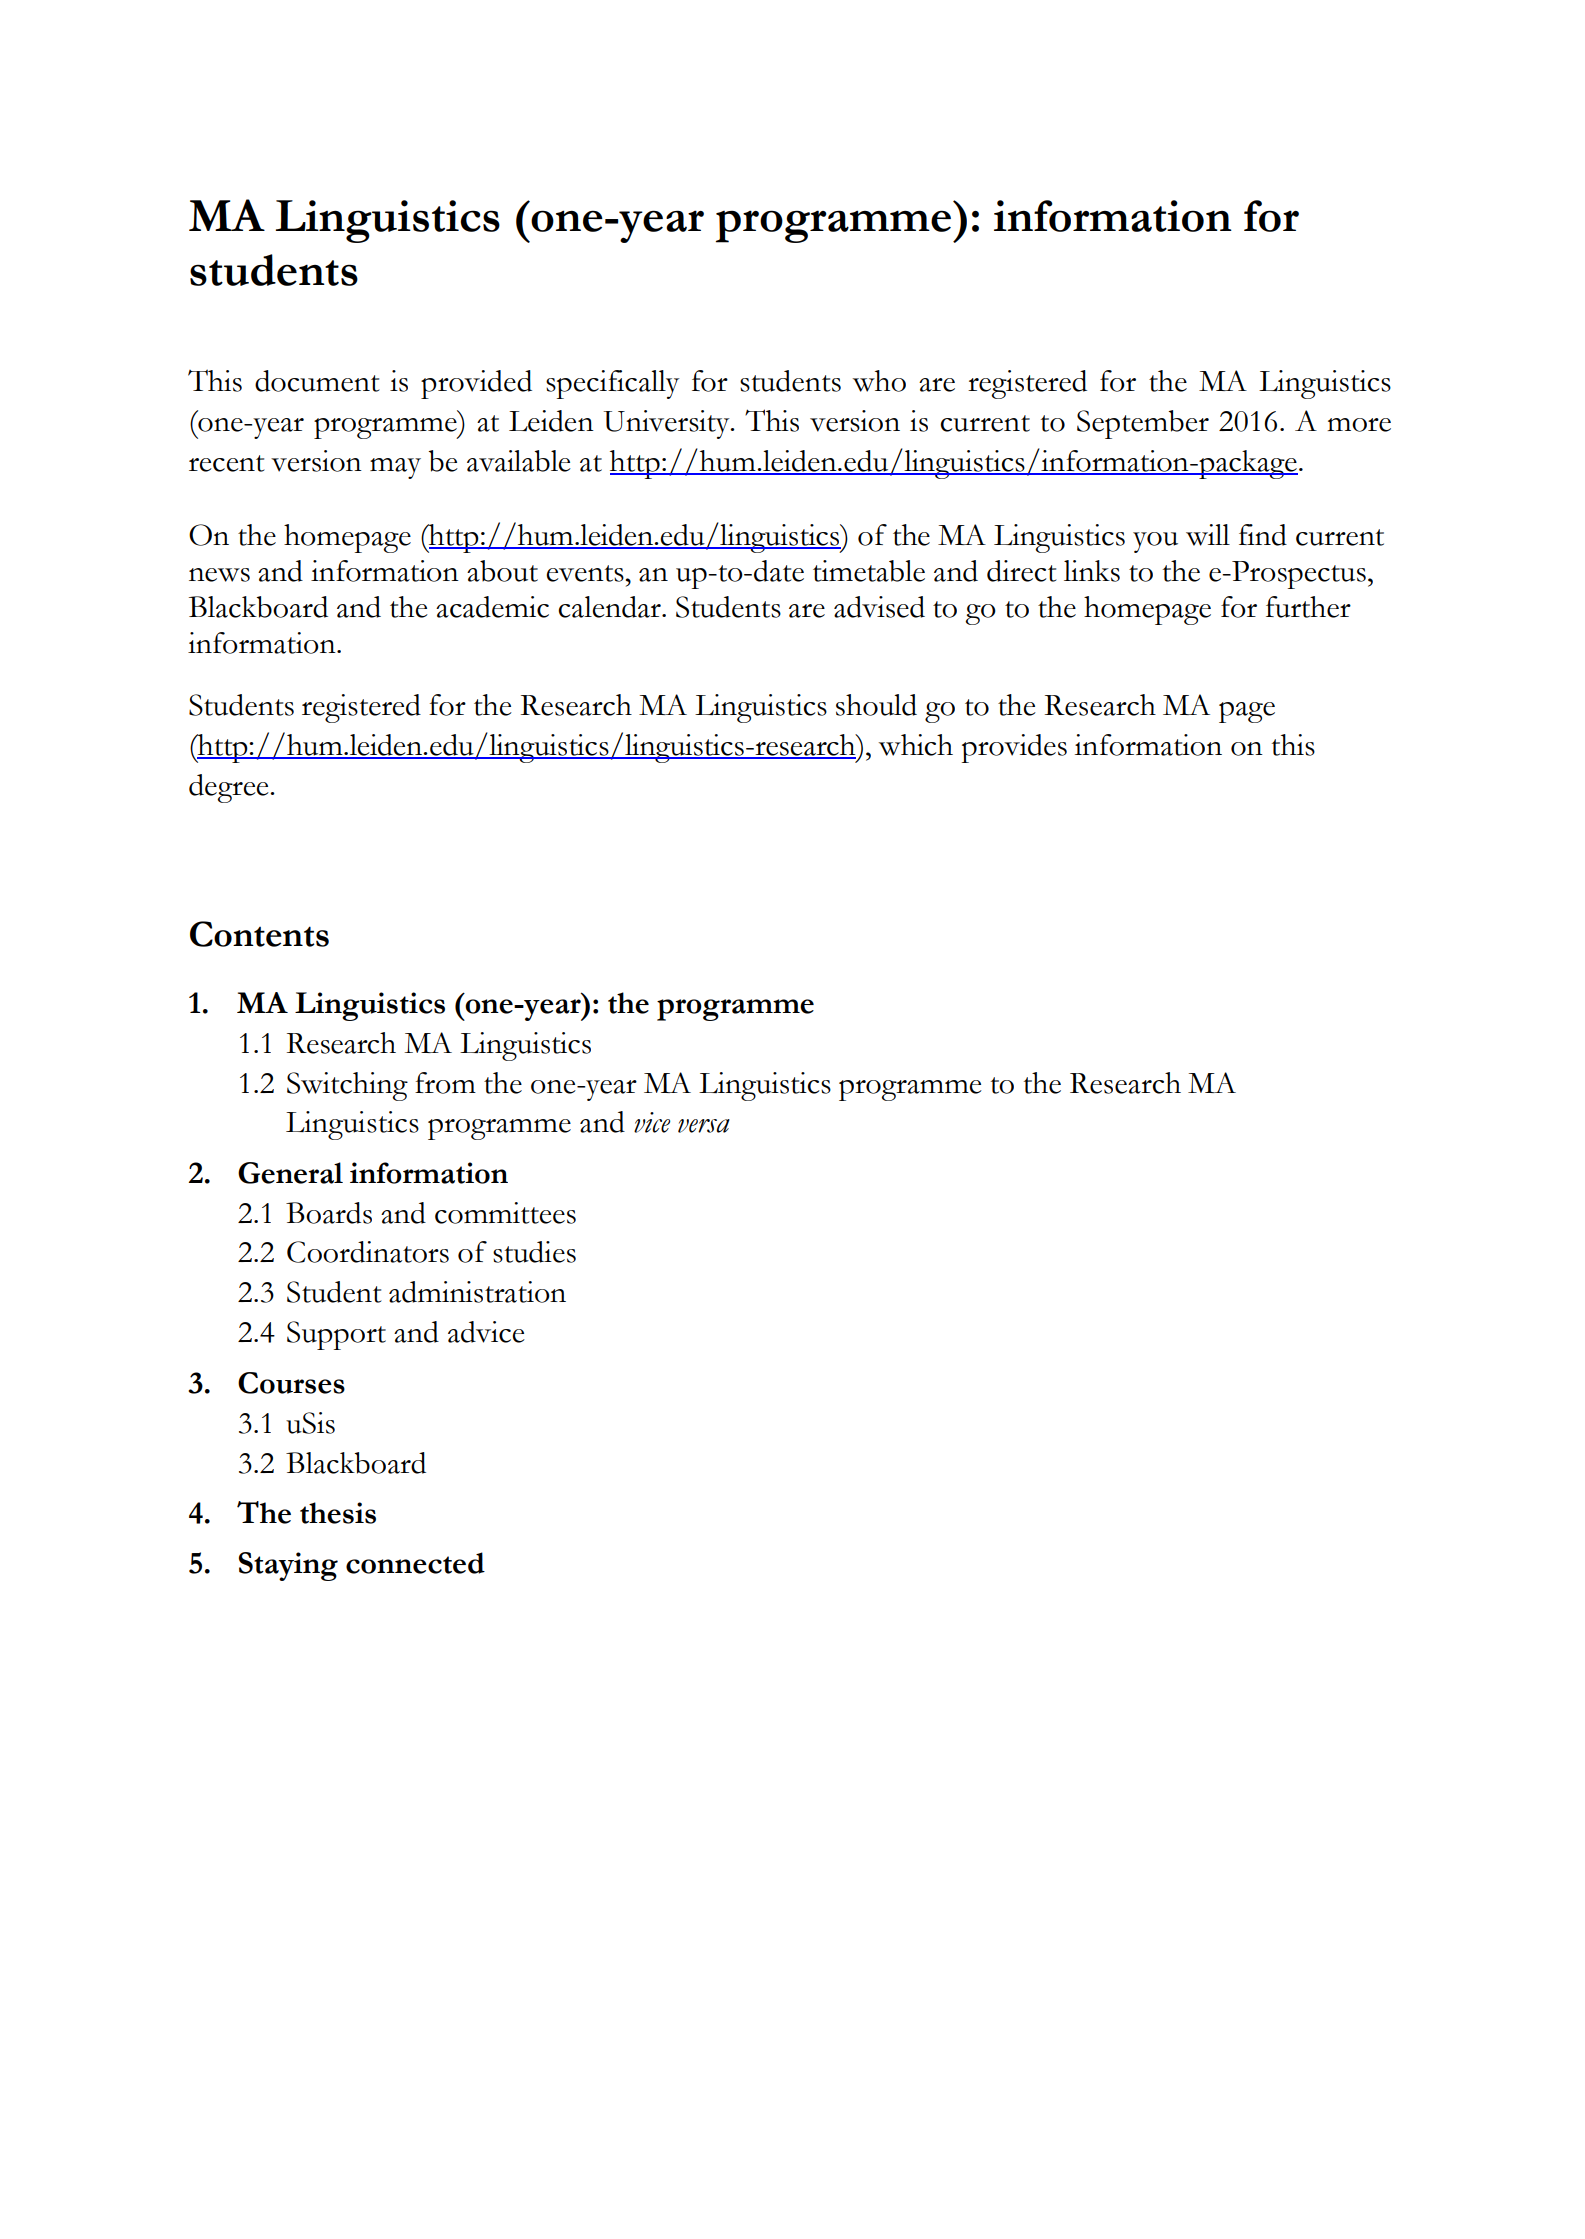 Image resolution: width=1585 pixels, height=2239 pixels. What do you see at coordinates (916, 745) in the screenshot?
I see `which` at bounding box center [916, 745].
